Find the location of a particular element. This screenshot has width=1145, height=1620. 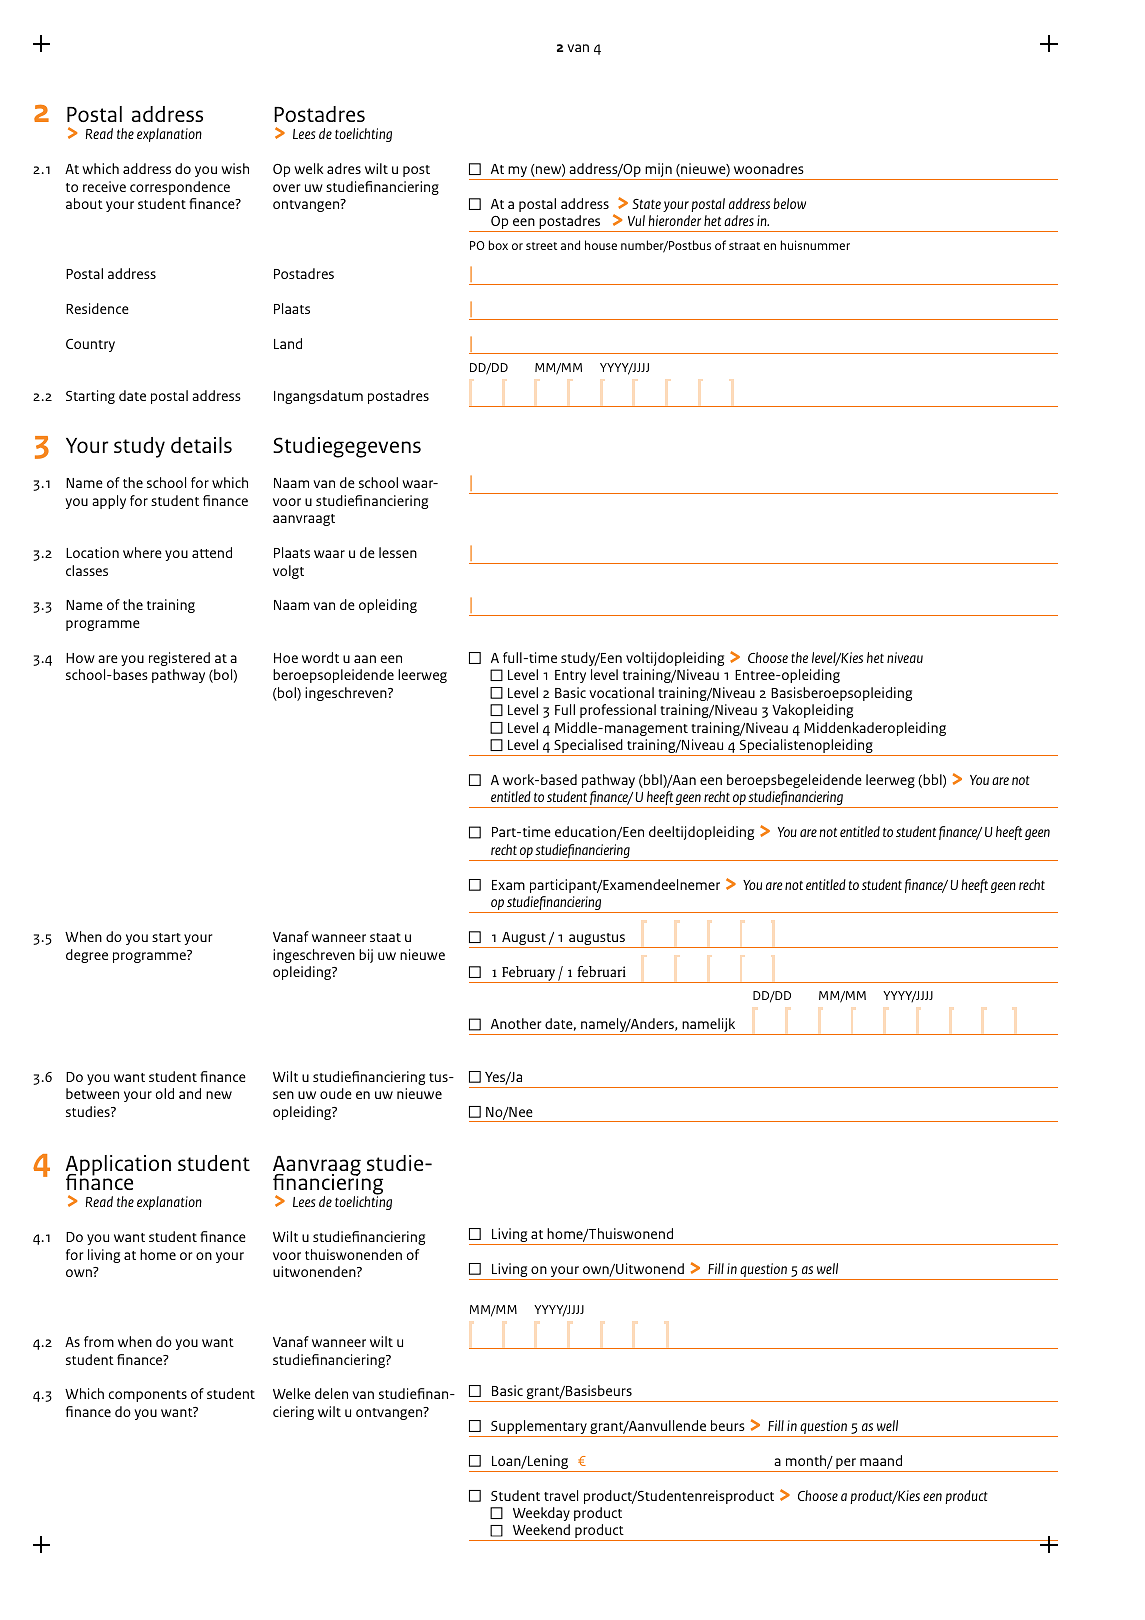

below is located at coordinates (789, 203).
